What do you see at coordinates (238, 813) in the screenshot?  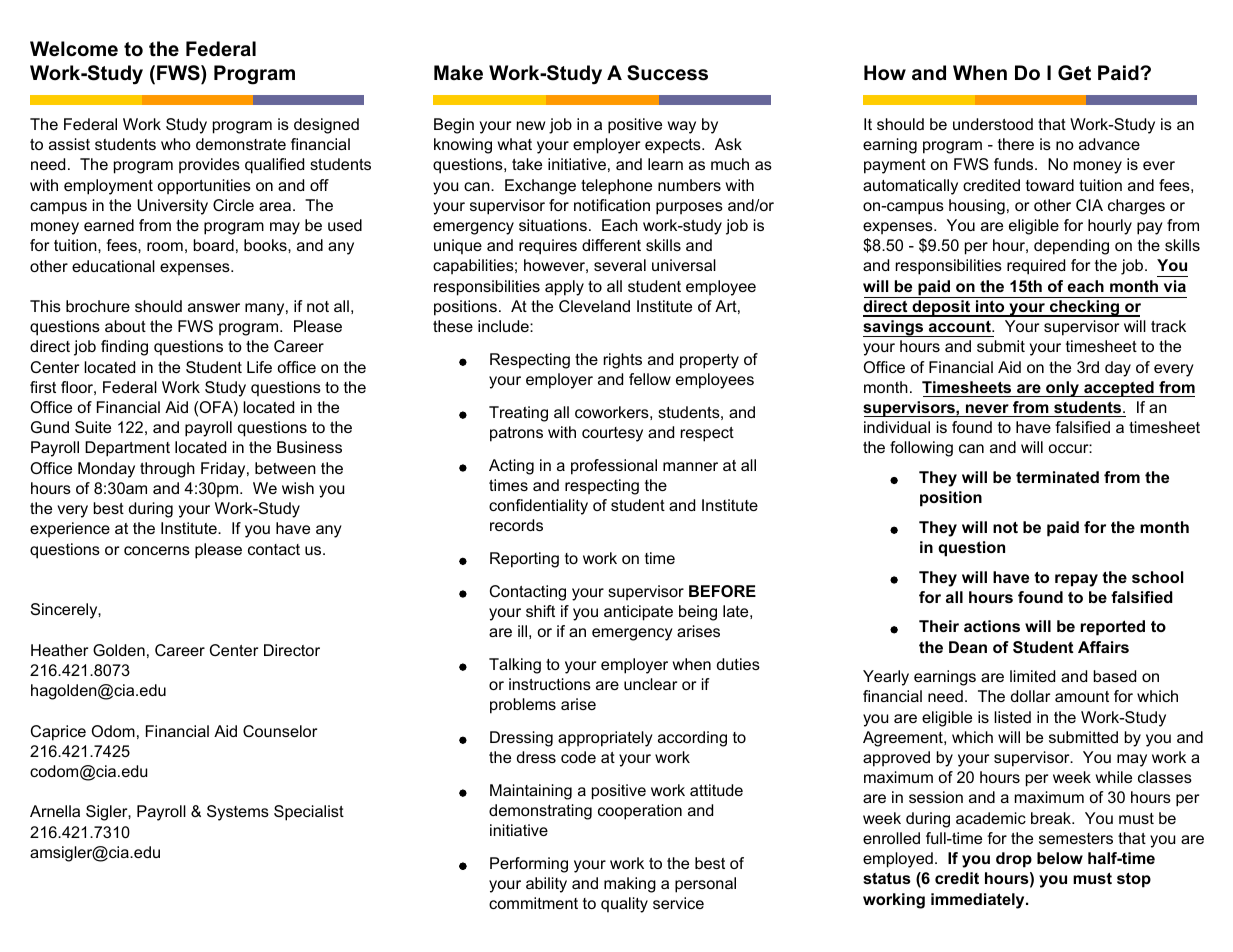 I see `Systems` at bounding box center [238, 813].
